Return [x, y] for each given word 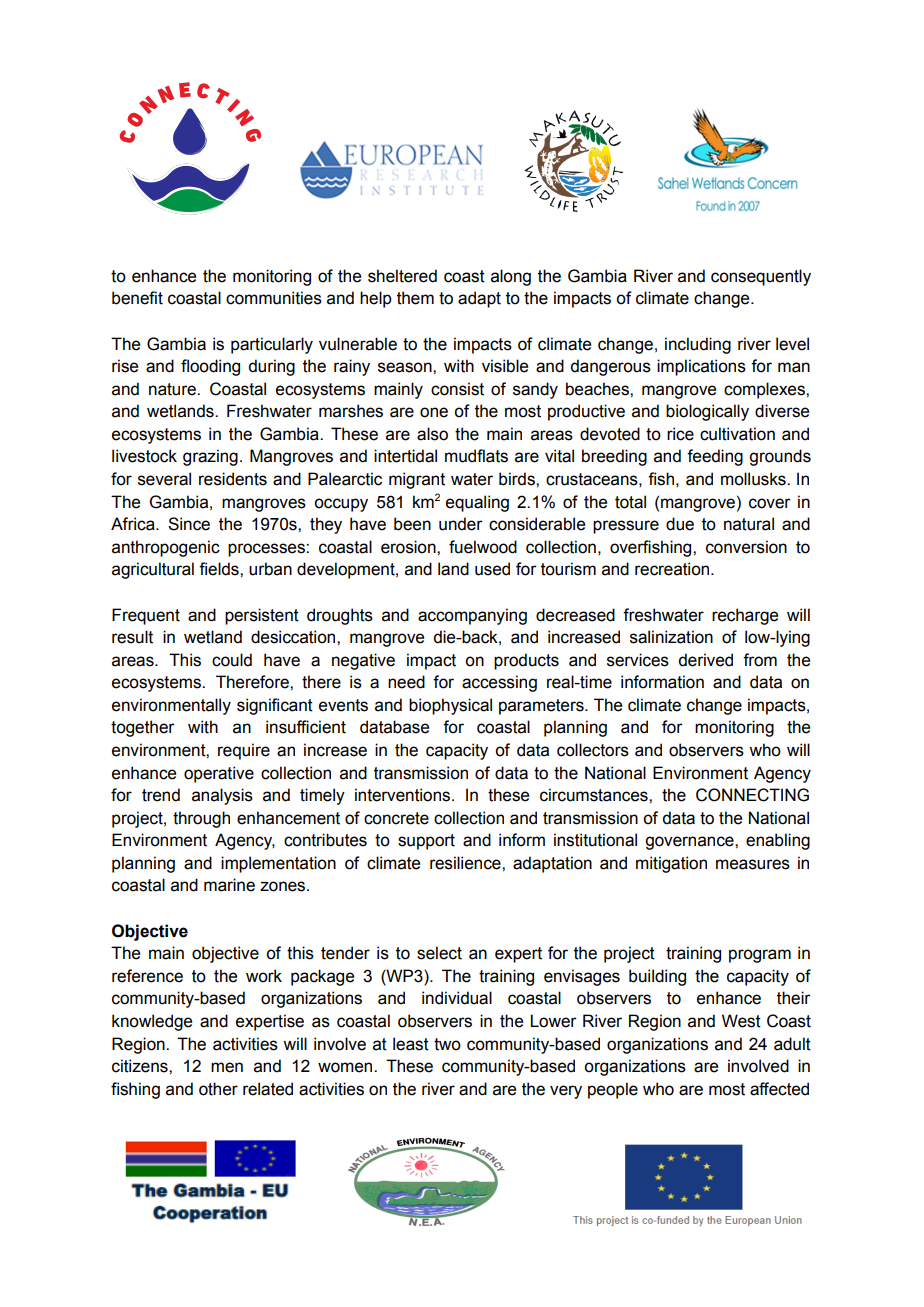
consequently [761, 277]
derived [705, 660]
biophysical [450, 706]
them [415, 298]
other [218, 1089]
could [232, 660]
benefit [137, 298]
